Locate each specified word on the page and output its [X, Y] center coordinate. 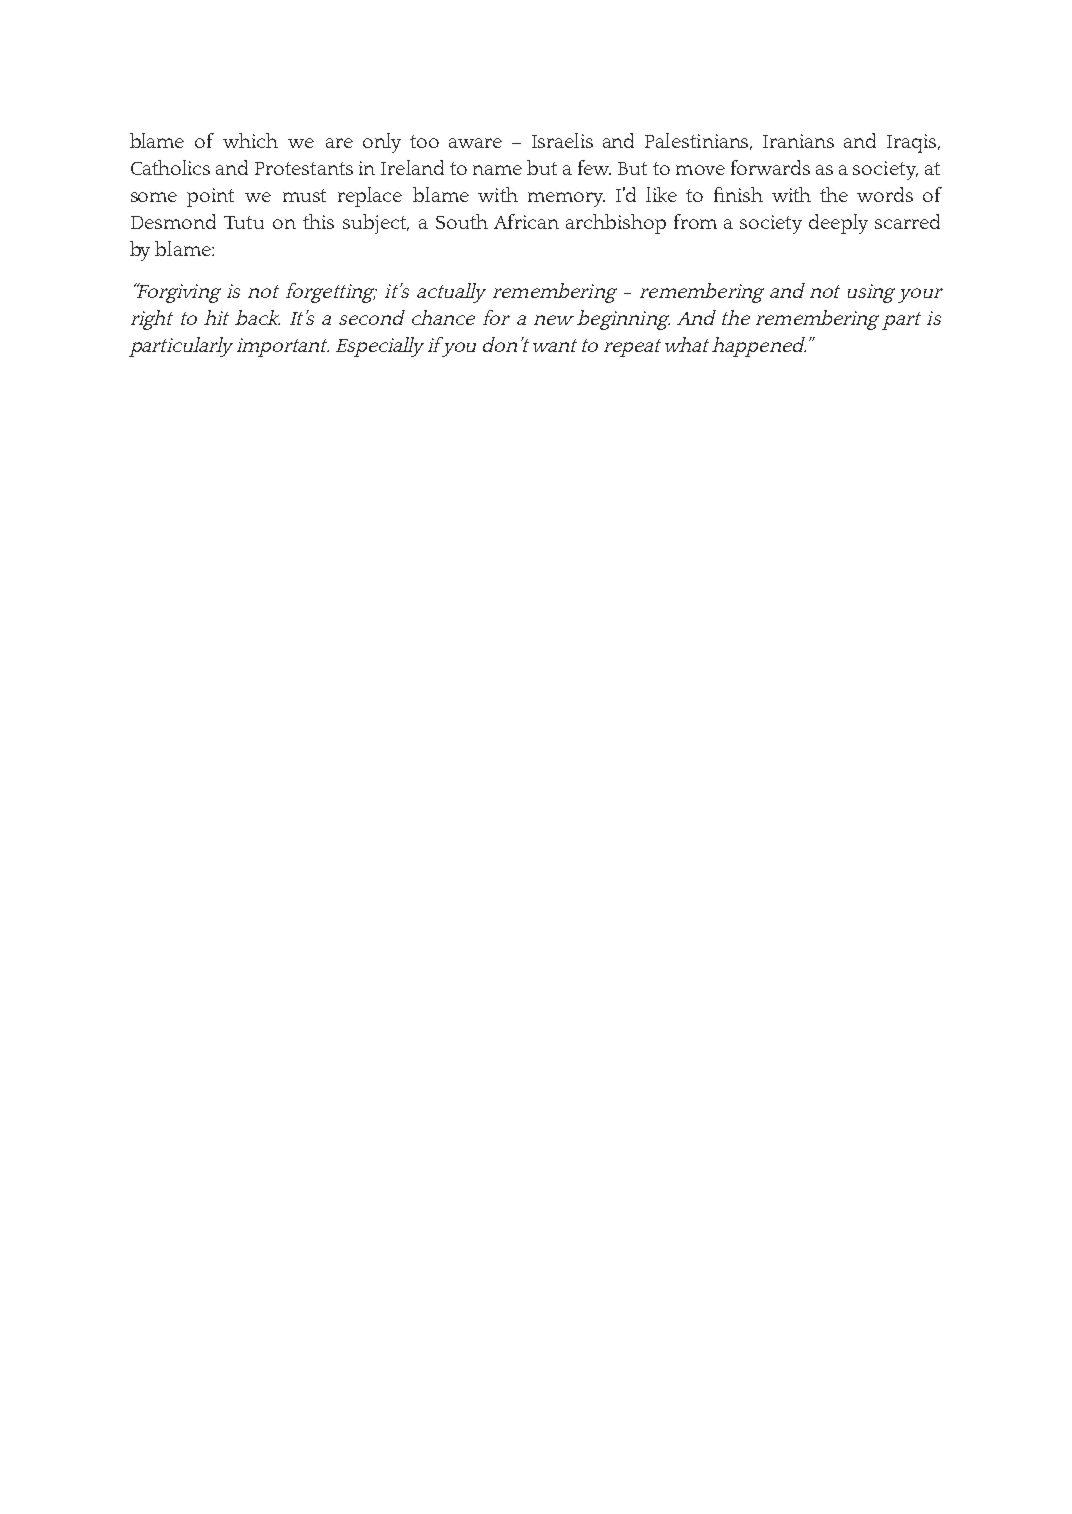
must [304, 195]
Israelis [562, 140]
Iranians [798, 141]
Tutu [244, 222]
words [885, 194]
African [526, 221]
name [497, 170]
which [250, 140]
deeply [838, 224]
